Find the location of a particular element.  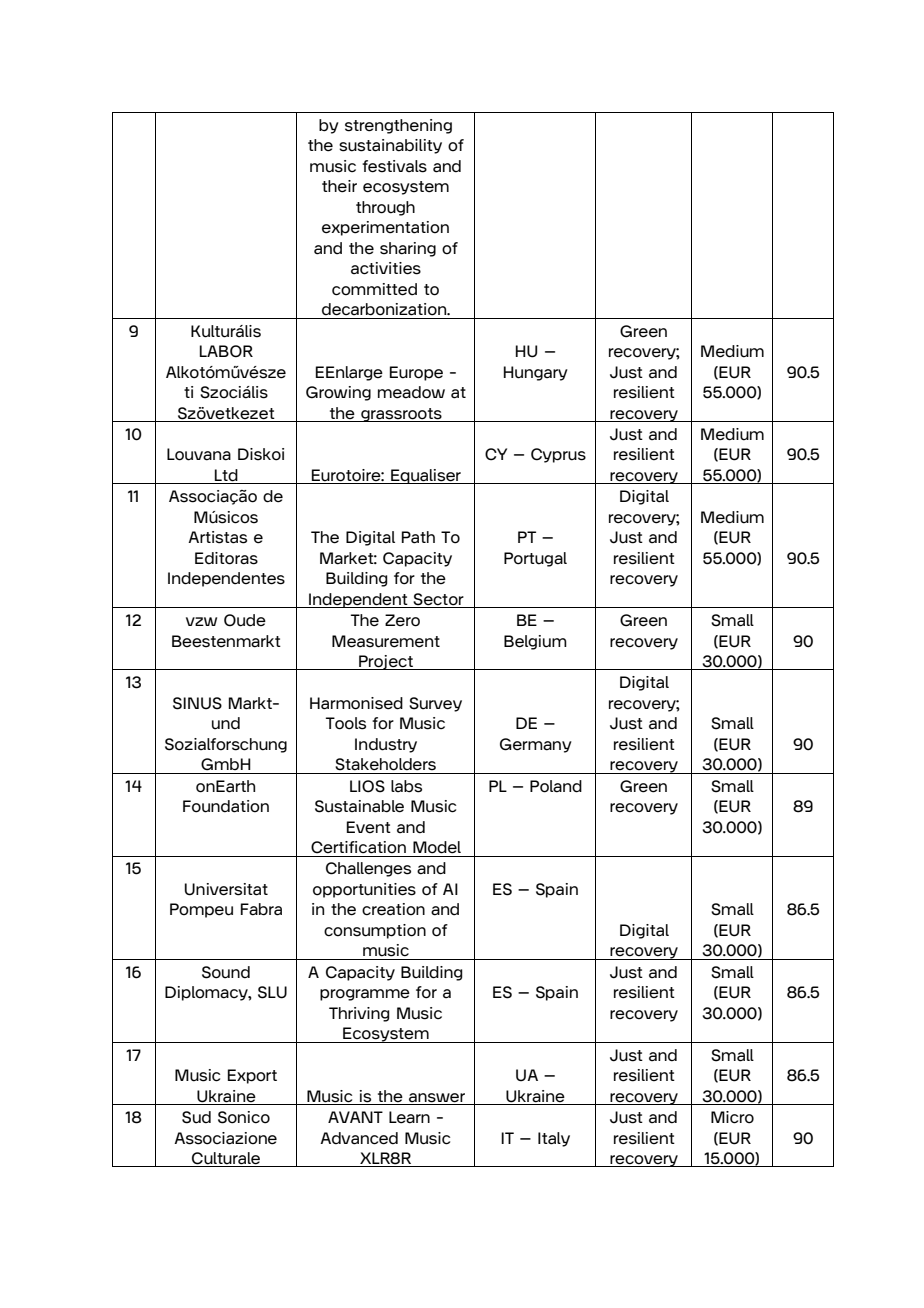

Universitat is located at coordinates (226, 889).
